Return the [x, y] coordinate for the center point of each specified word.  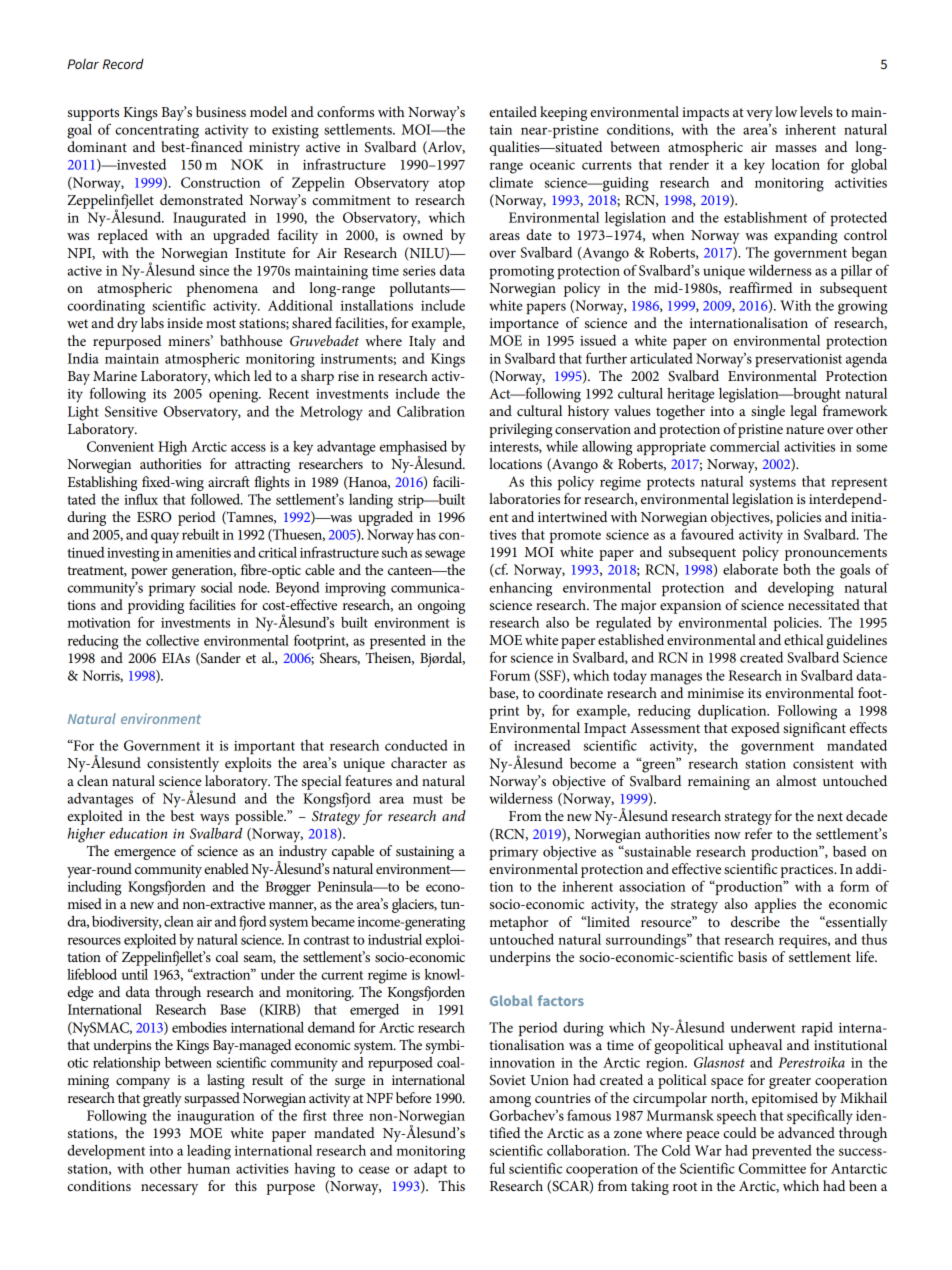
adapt [430, 1170]
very [759, 115]
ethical [803, 639]
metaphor [519, 923]
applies [775, 905]
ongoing [441, 607]
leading [209, 1152]
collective [172, 640]
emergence [145, 854]
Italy [422, 342]
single [768, 412]
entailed [513, 111]
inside [185, 322]
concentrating [157, 132]
